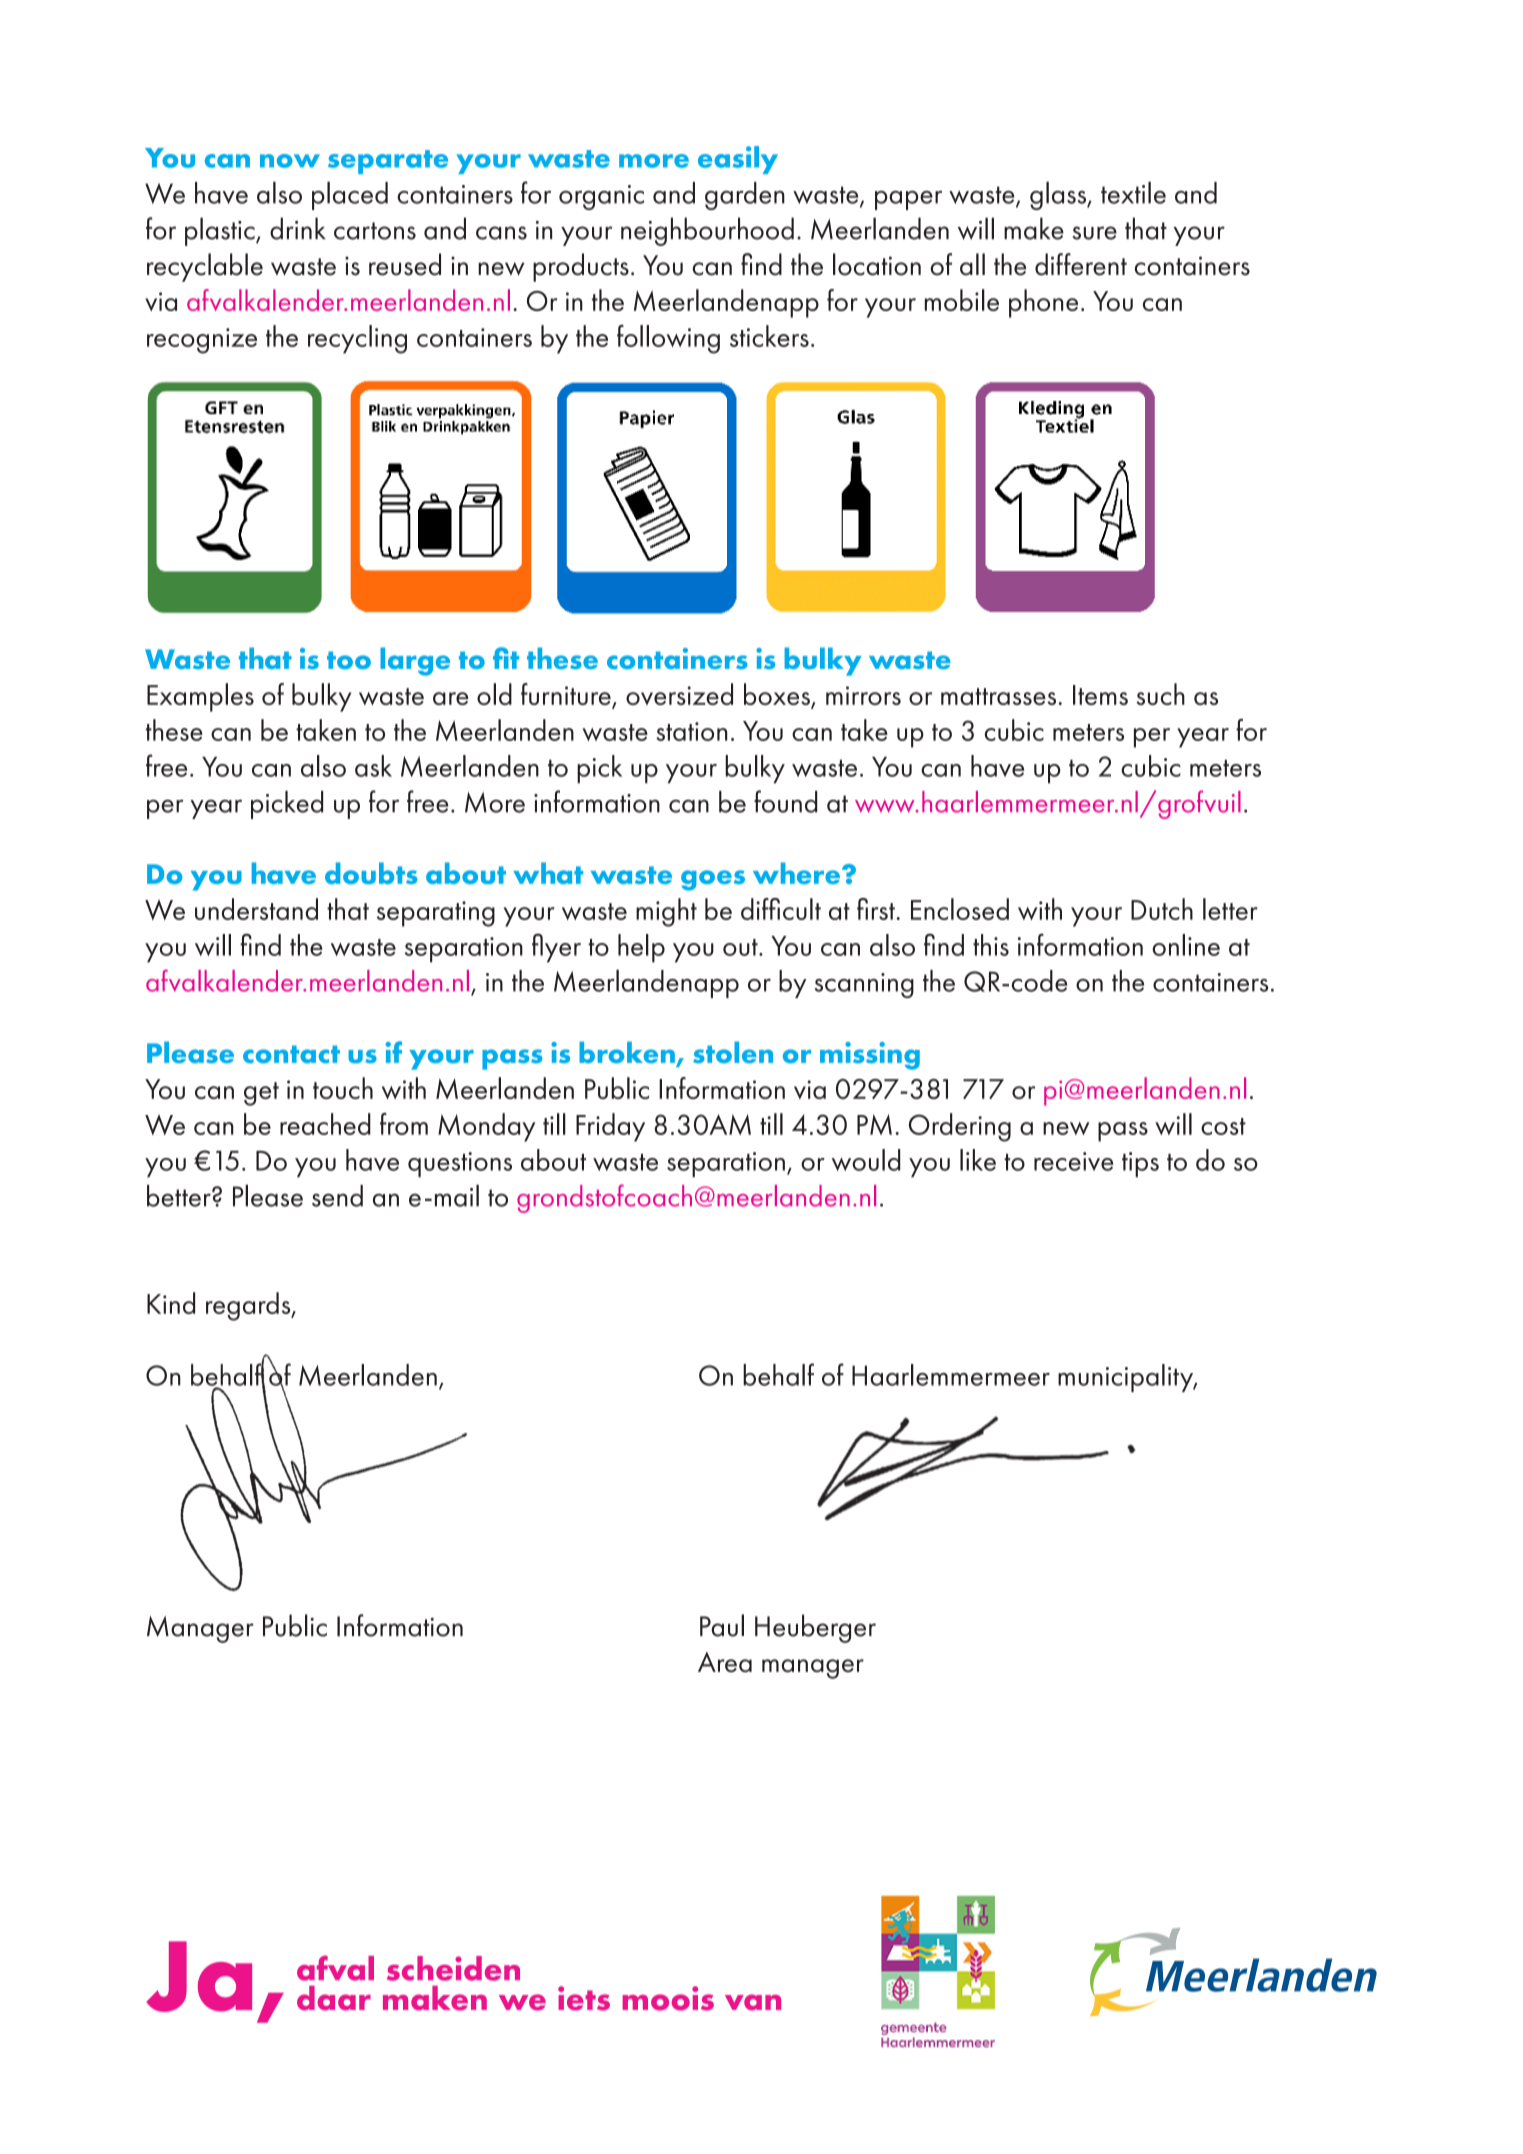 The width and height of the image is (1523, 2154). Describe the element at coordinates (298, 228) in the image. I see `drink` at that location.
